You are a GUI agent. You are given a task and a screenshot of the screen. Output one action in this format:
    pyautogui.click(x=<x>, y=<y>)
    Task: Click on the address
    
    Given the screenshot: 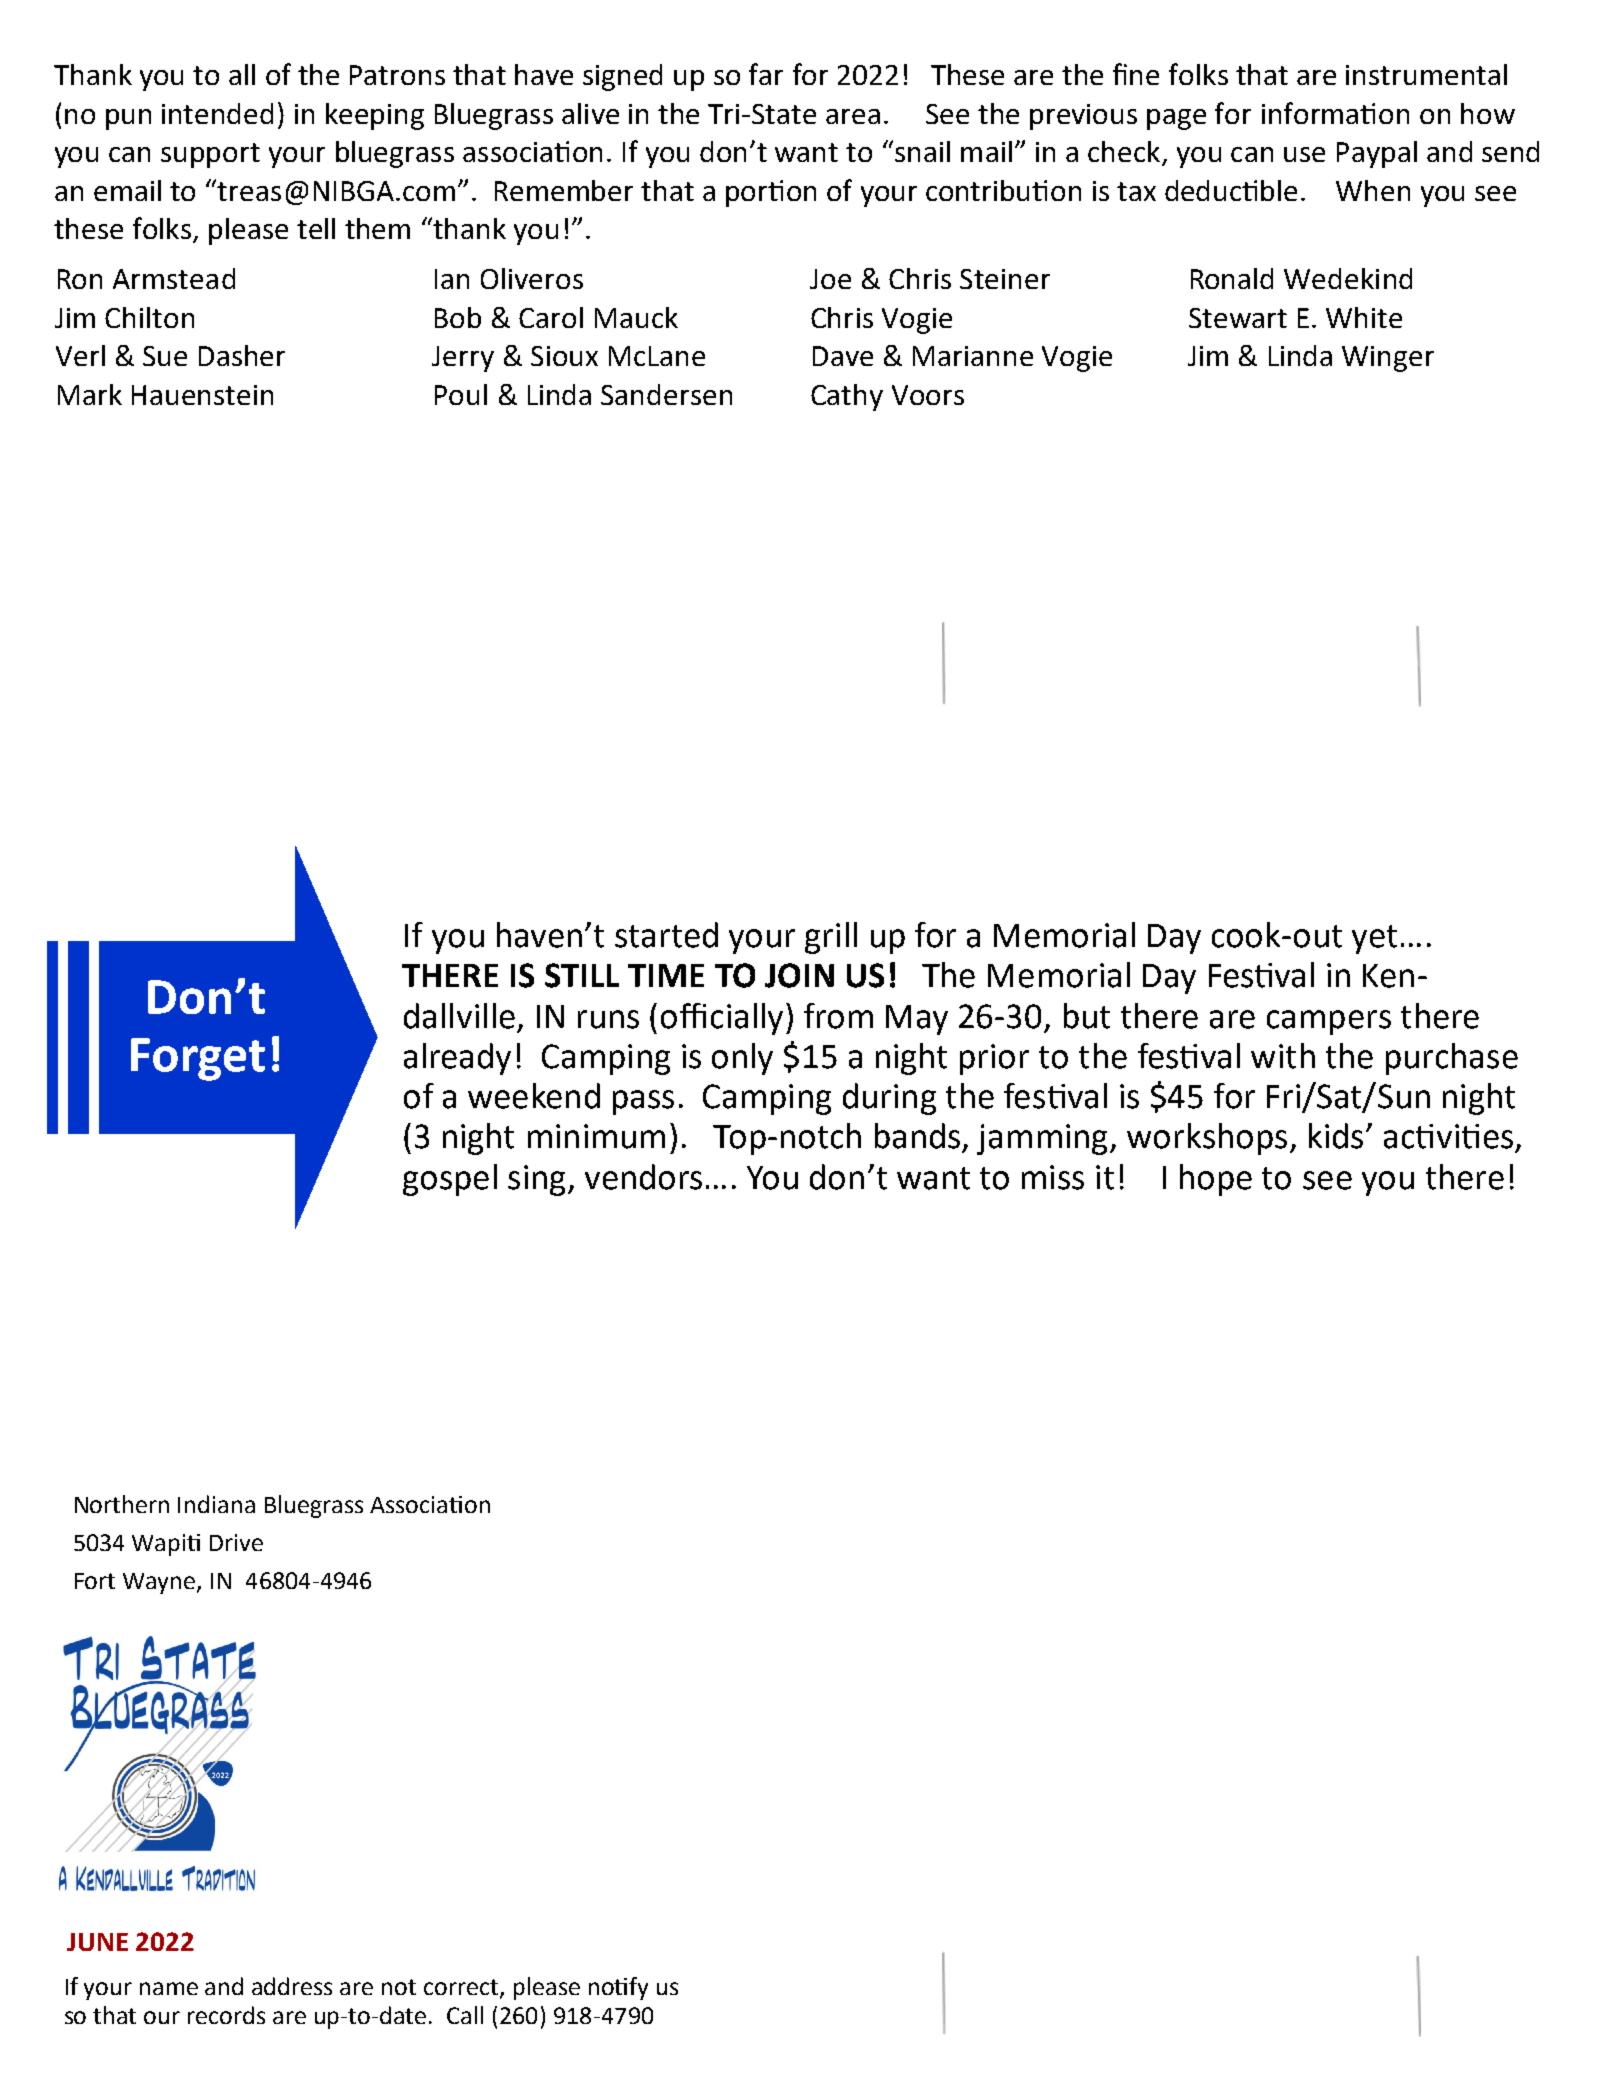 What is the action you would take?
    pyautogui.click(x=292, y=1986)
